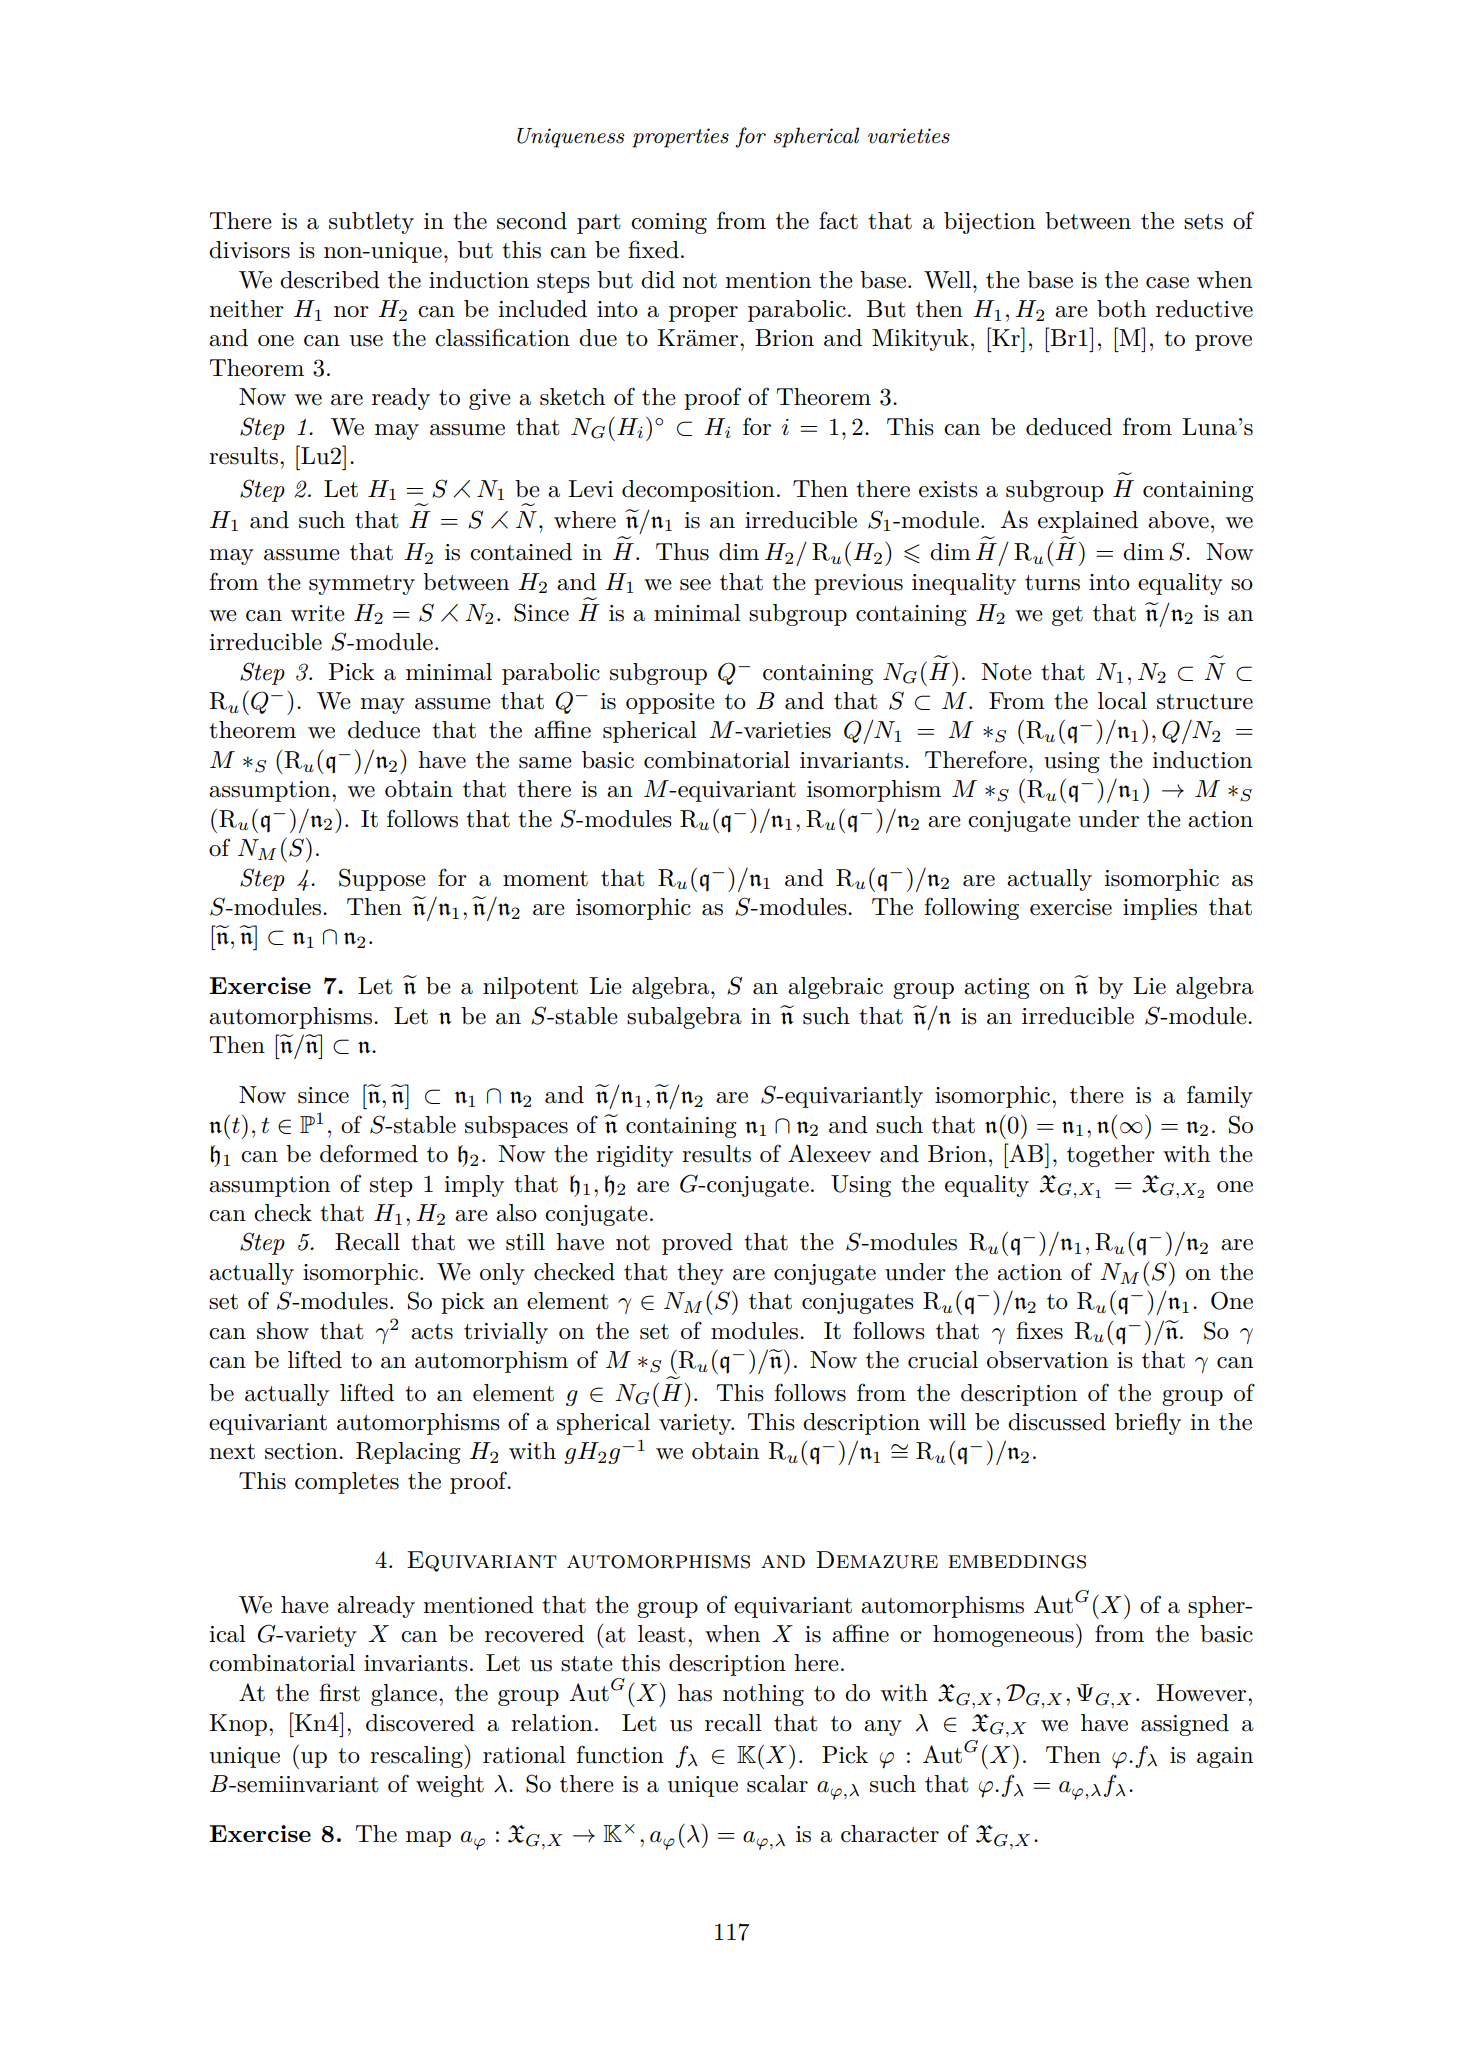  What do you see at coordinates (417, 1757) in the screenshot?
I see `rescaling` at bounding box center [417, 1757].
